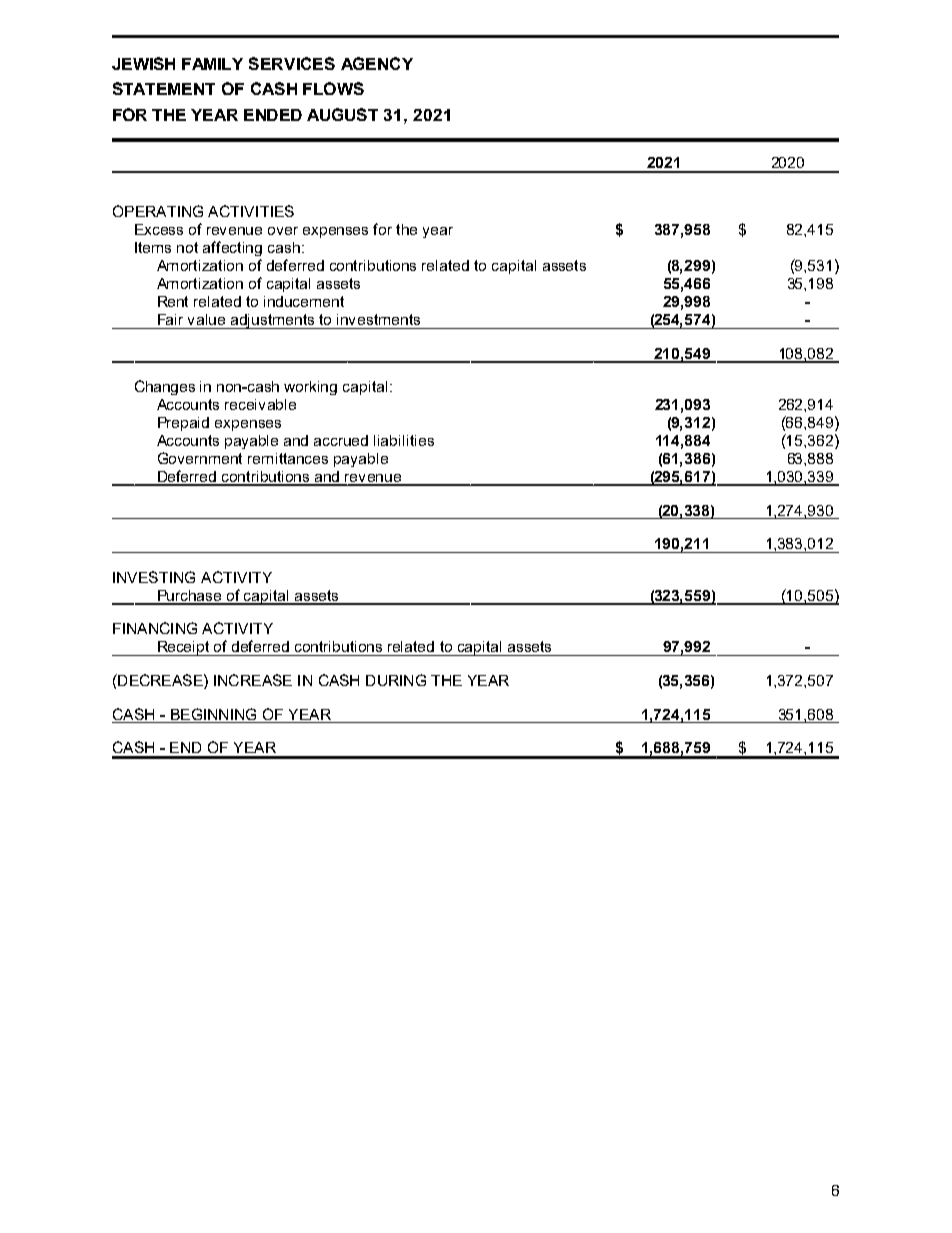 This screenshot has height=1233, width=952. What do you see at coordinates (378, 319) in the screenshot?
I see `investments` at bounding box center [378, 319].
